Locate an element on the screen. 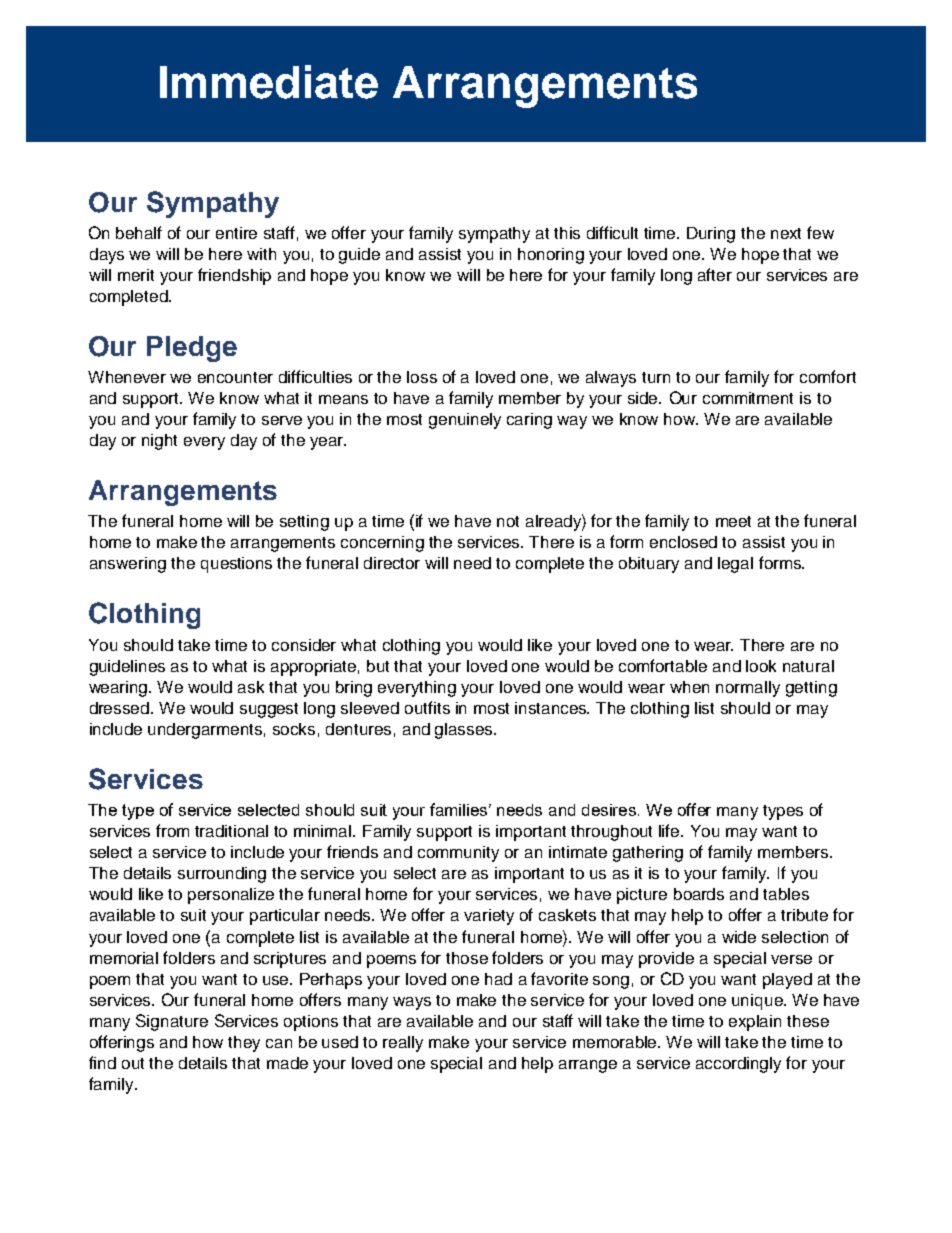  During is located at coordinates (711, 235).
